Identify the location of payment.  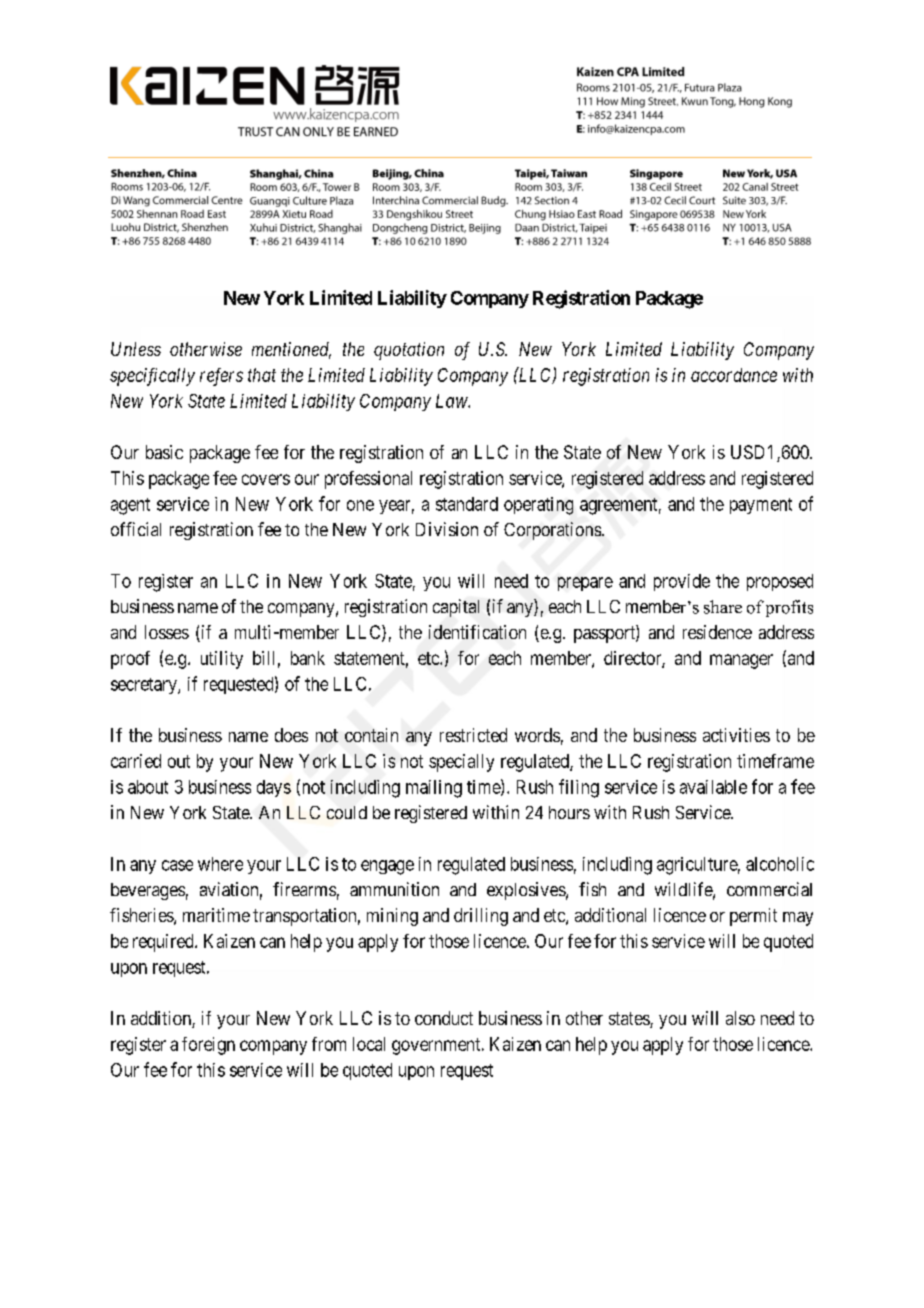
(761, 506).
